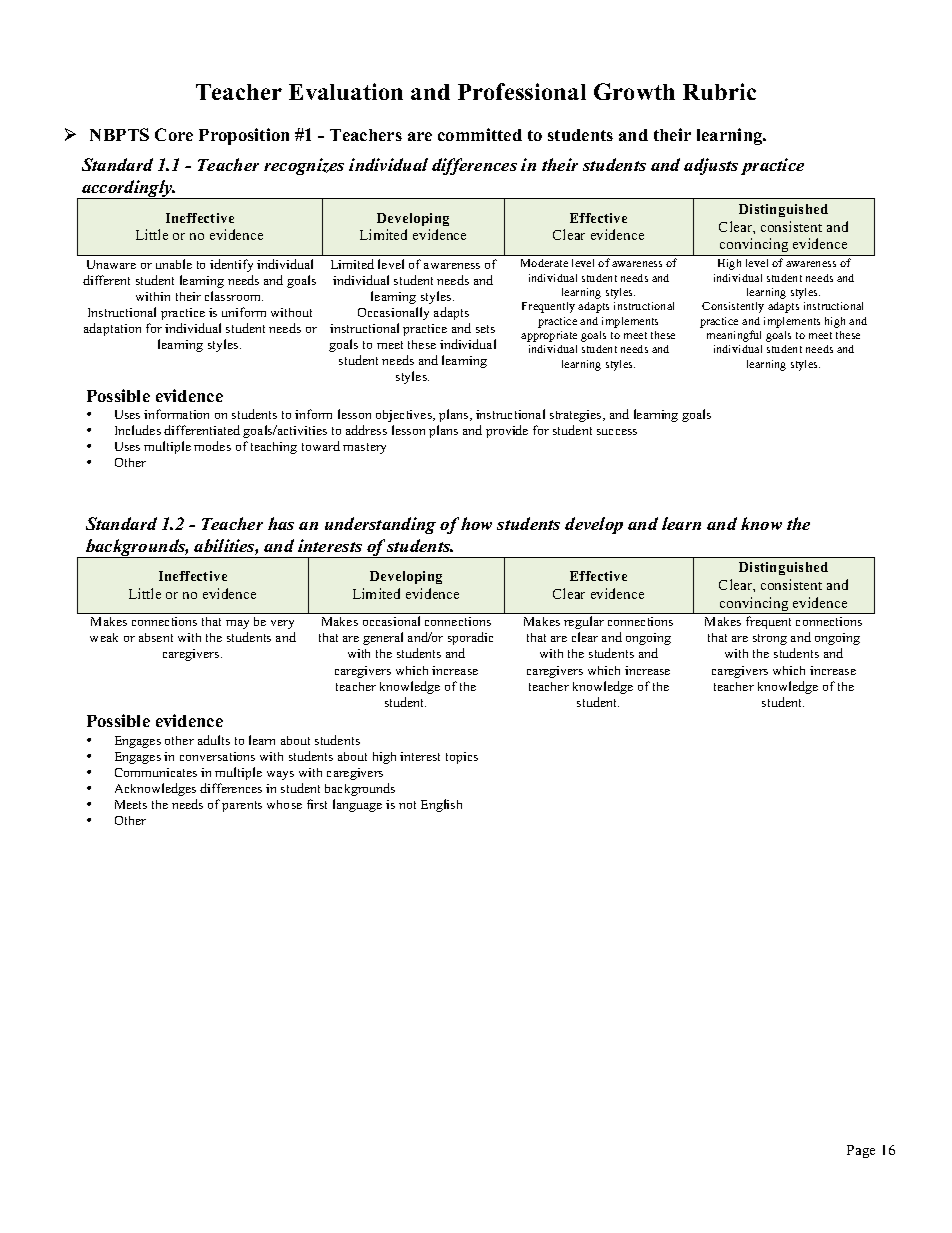  What do you see at coordinates (719, 91) in the screenshot?
I see `Rubric` at bounding box center [719, 91].
